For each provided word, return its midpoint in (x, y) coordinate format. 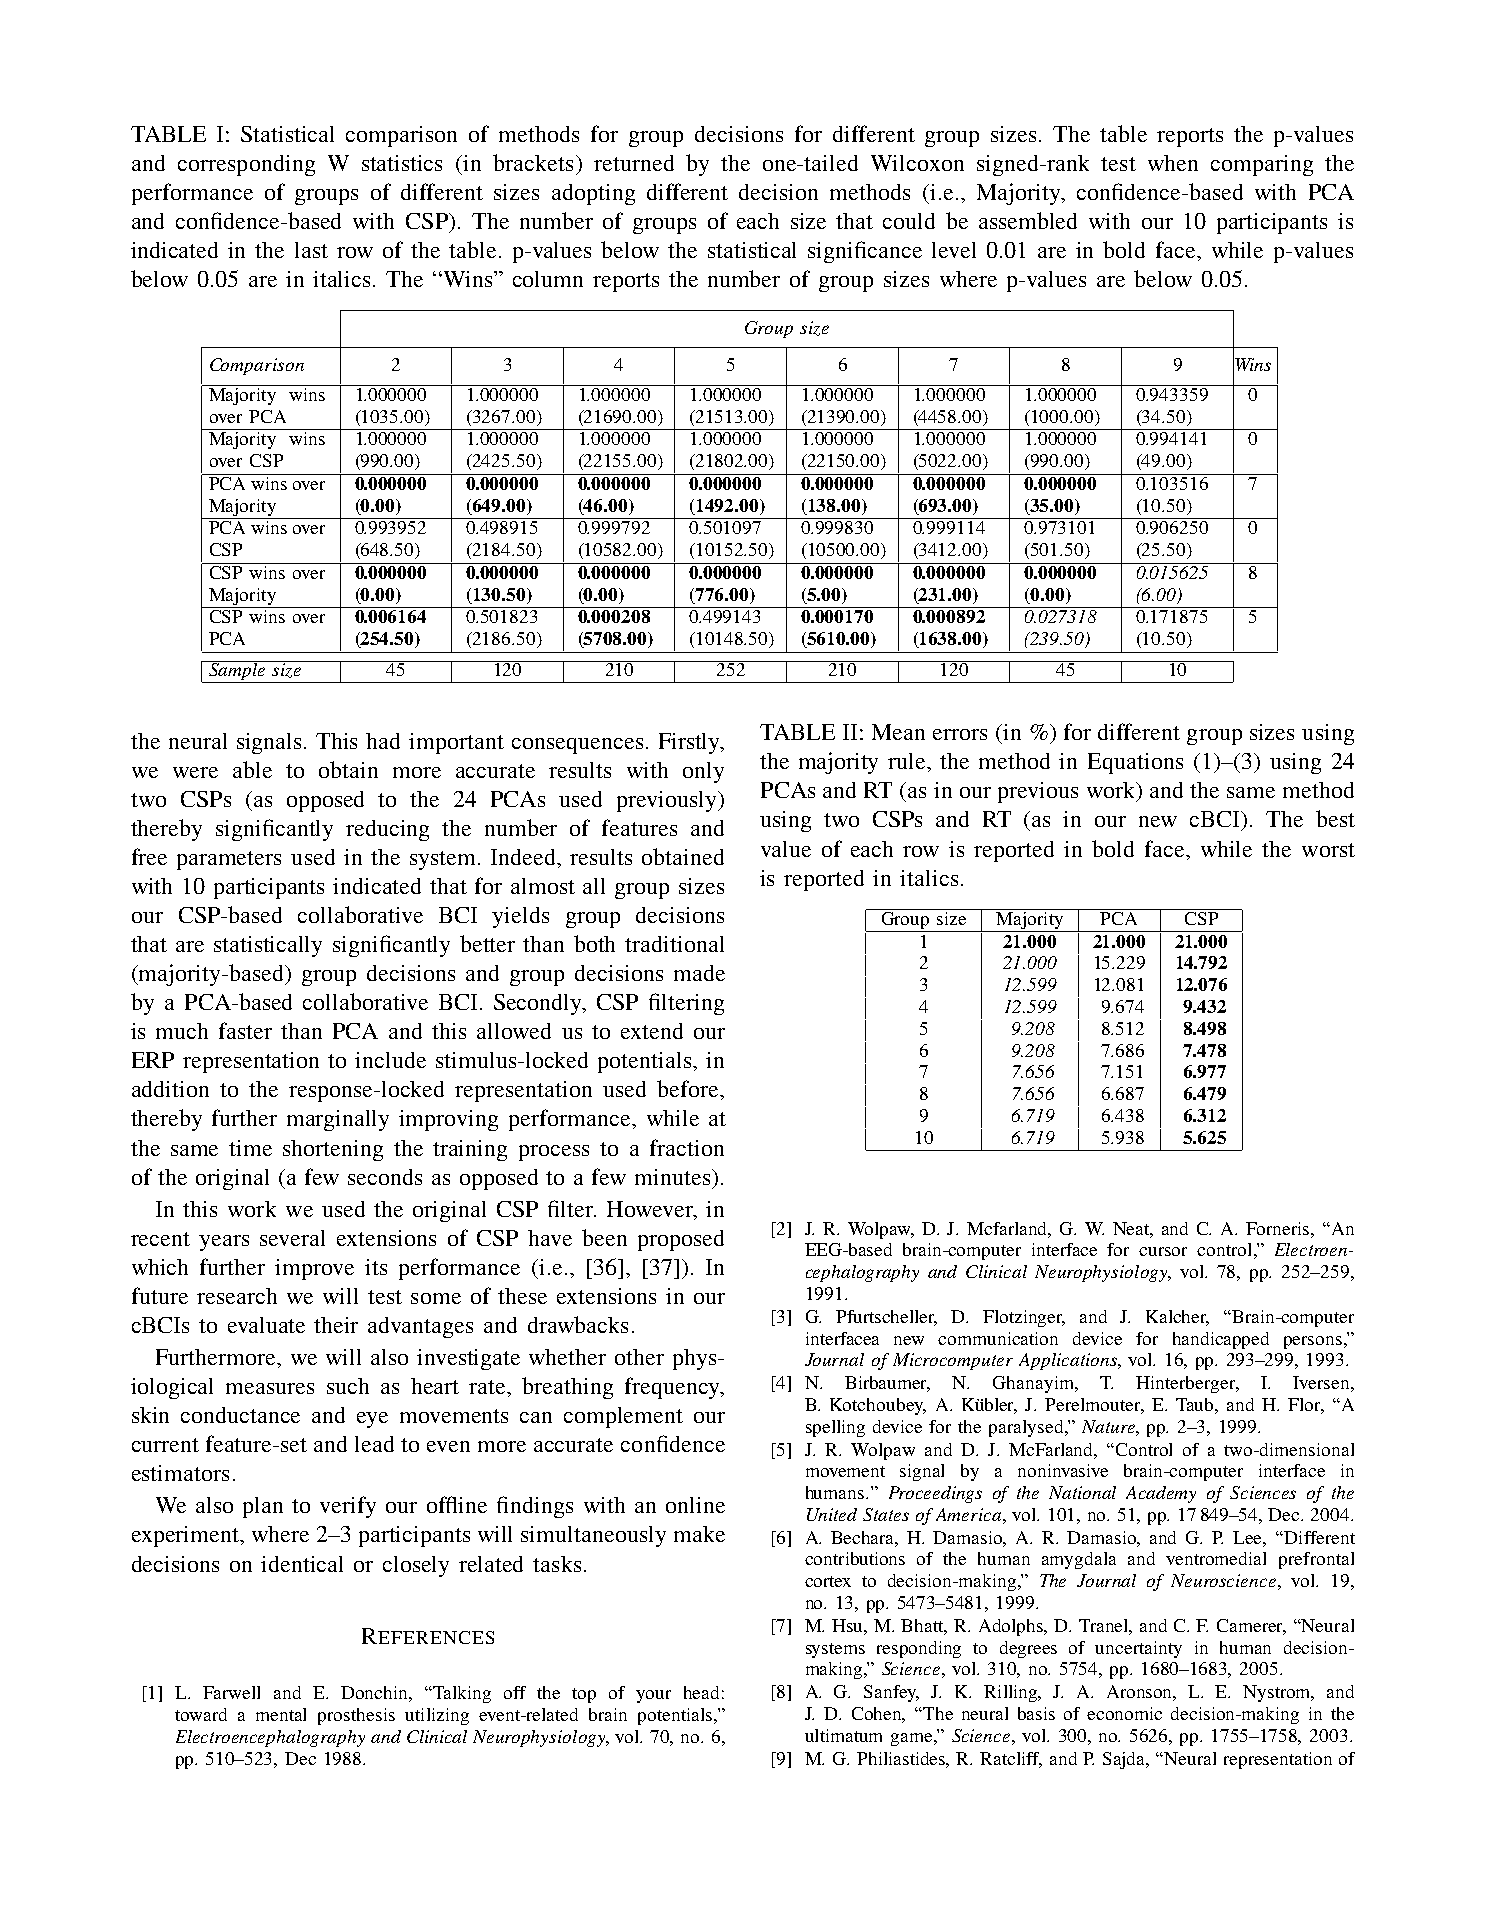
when (1173, 163)
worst (1328, 850)
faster (245, 1030)
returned (634, 163)
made (699, 973)
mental (281, 1714)
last (311, 250)
